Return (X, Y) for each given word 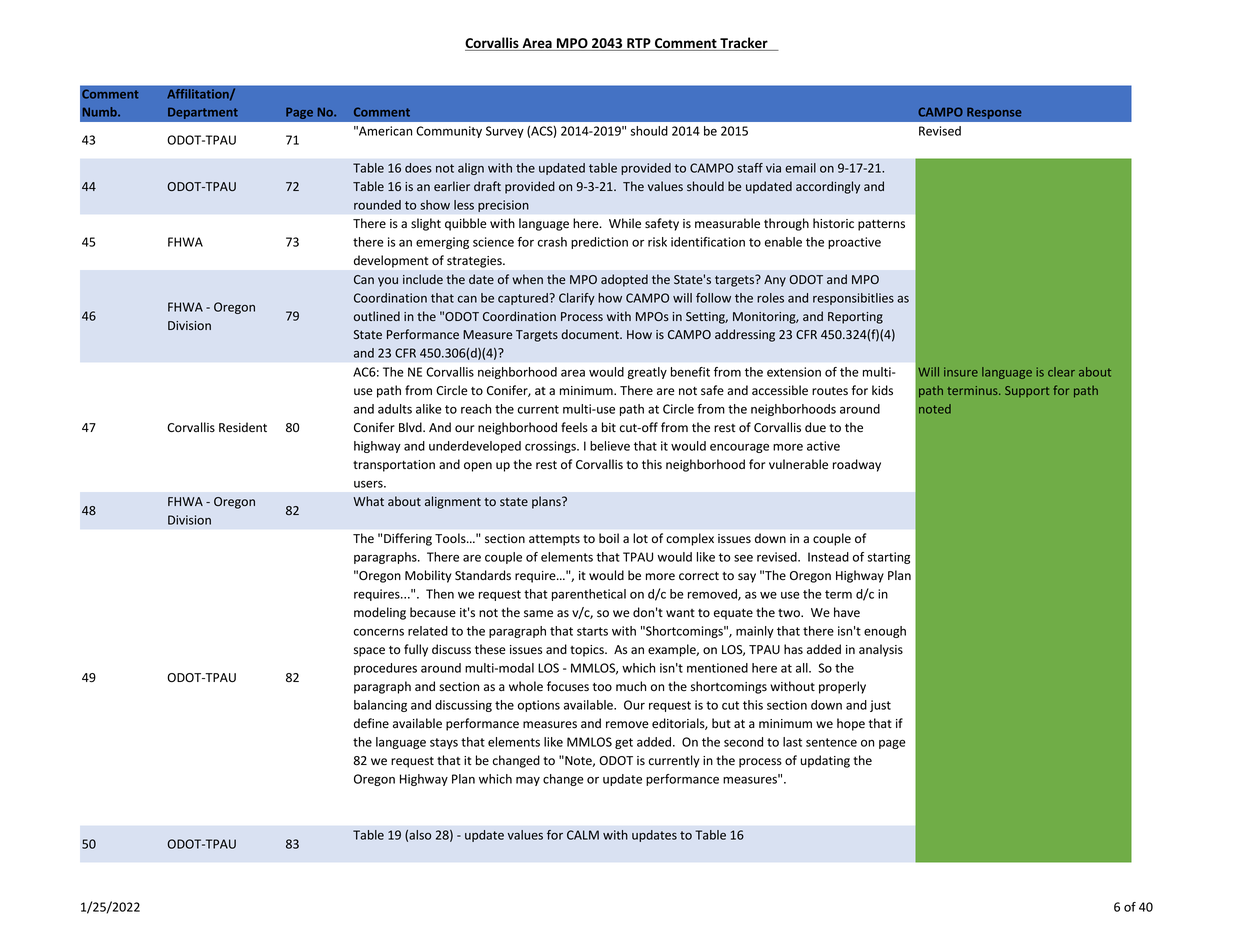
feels (574, 427)
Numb (101, 112)
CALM (583, 835)
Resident (243, 427)
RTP (639, 44)
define (371, 723)
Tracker (744, 44)
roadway (857, 465)
